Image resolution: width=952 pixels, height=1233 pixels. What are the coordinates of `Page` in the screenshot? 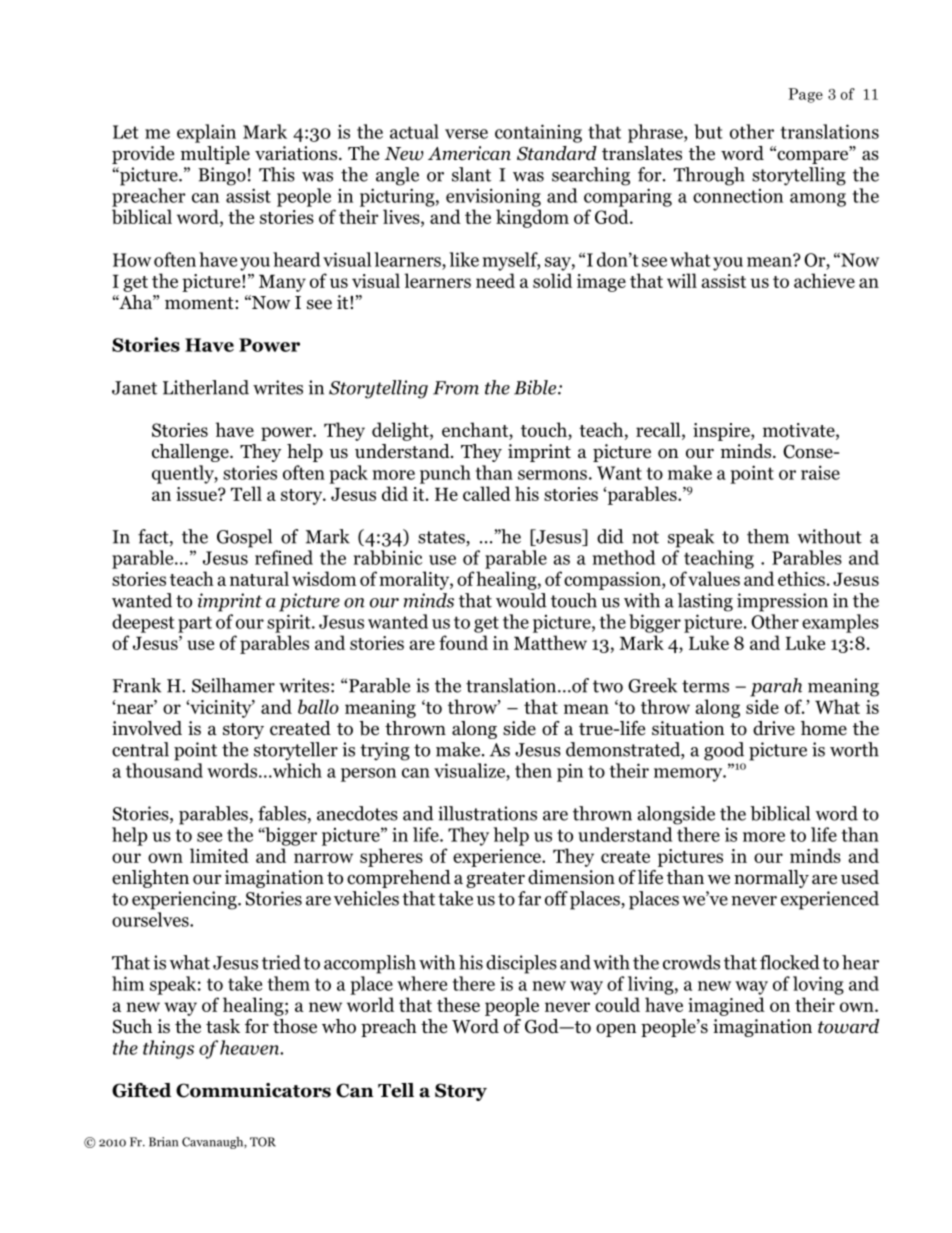 It's located at (805, 95).
